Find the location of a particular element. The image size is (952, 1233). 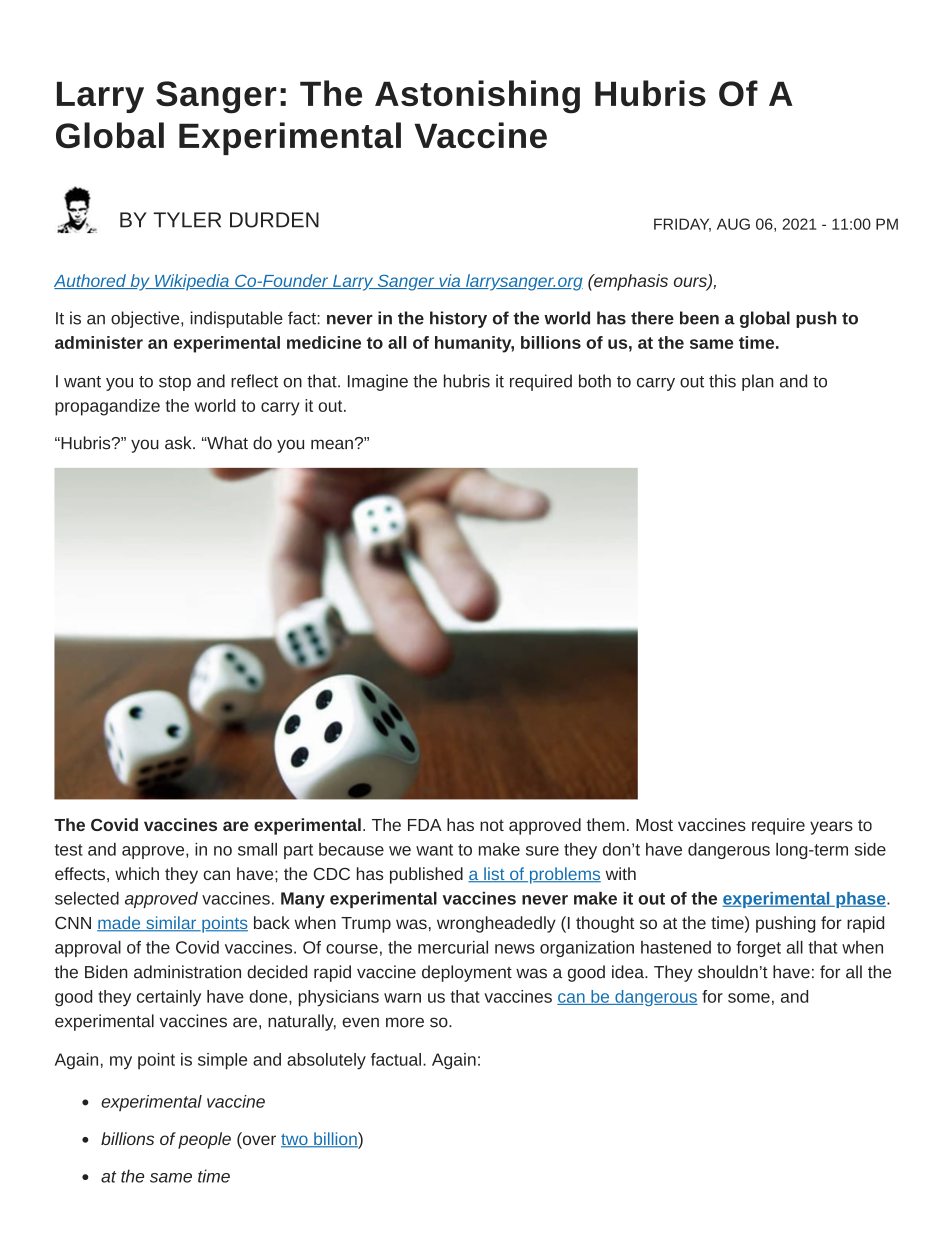

people is located at coordinates (204, 1140).
